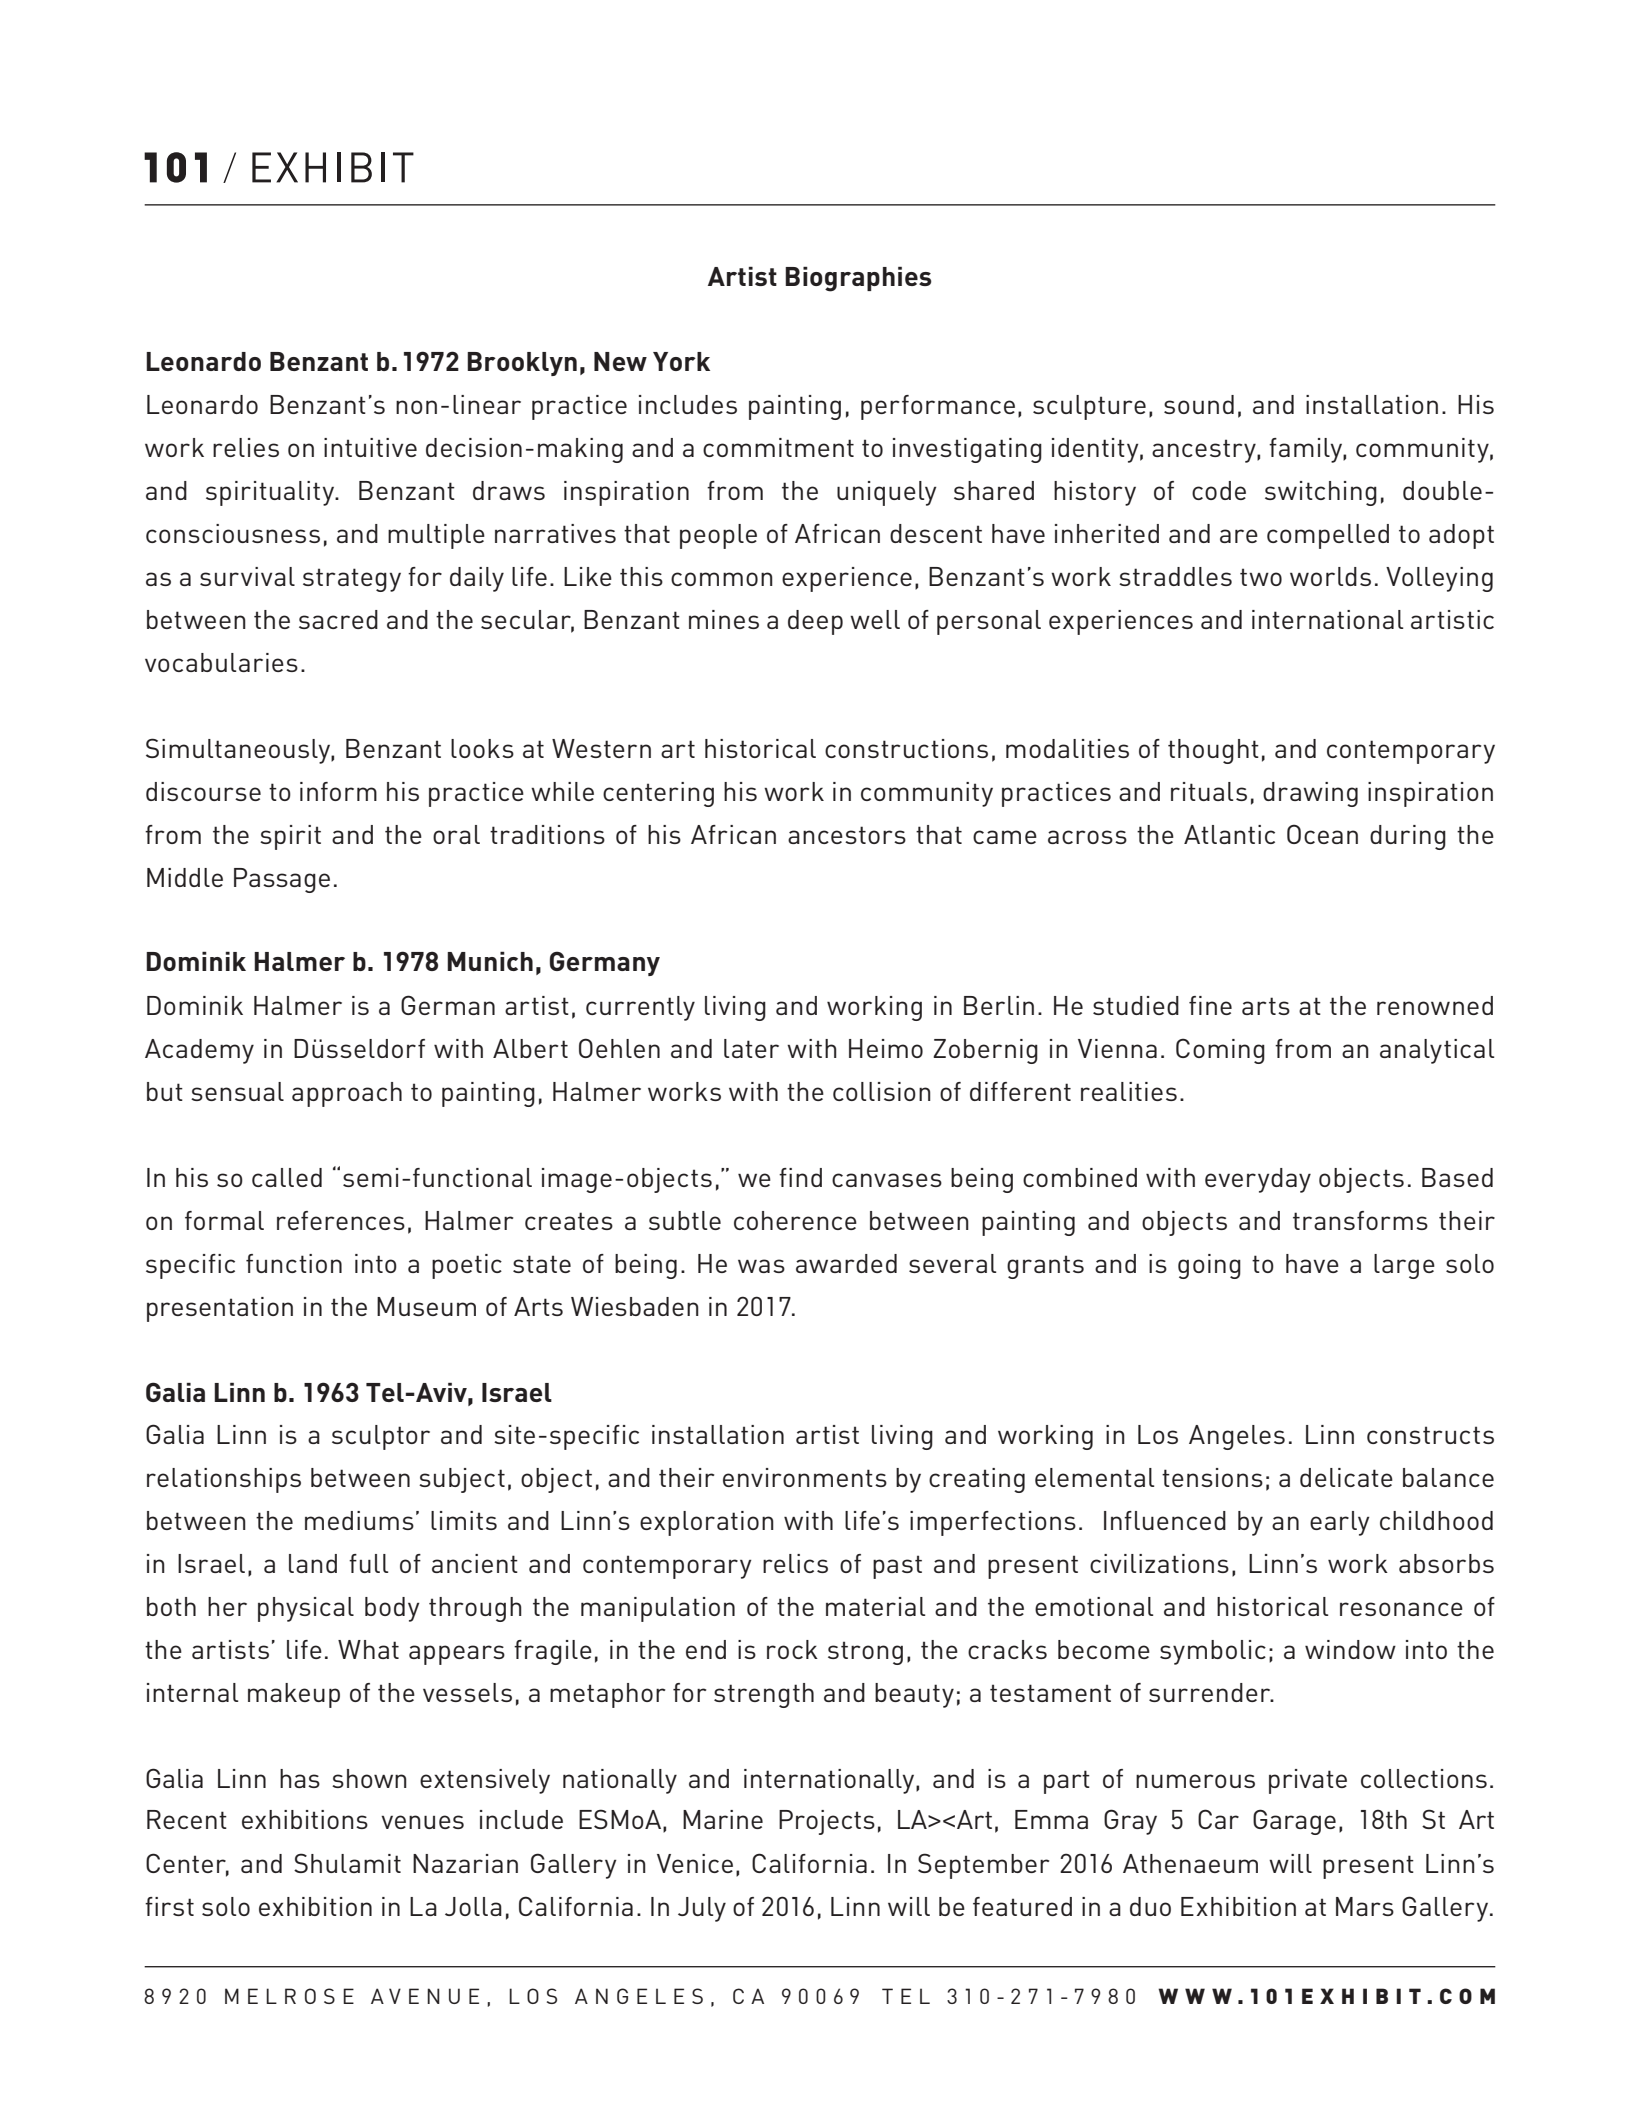  What do you see at coordinates (751, 1048) in the page?
I see `later` at bounding box center [751, 1048].
